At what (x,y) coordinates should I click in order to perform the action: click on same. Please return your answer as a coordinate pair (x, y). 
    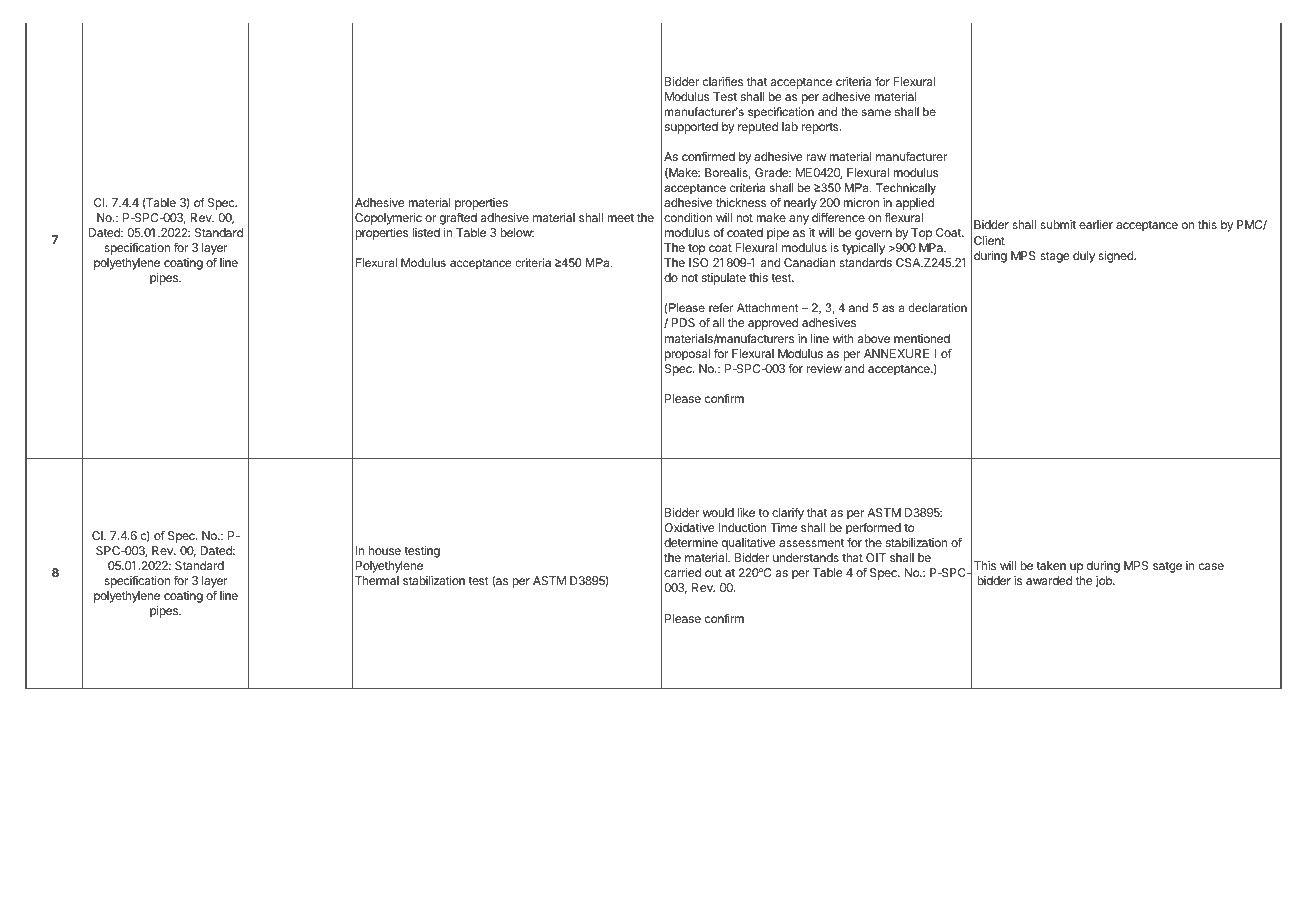
    Looking at the image, I should click on (876, 112).
